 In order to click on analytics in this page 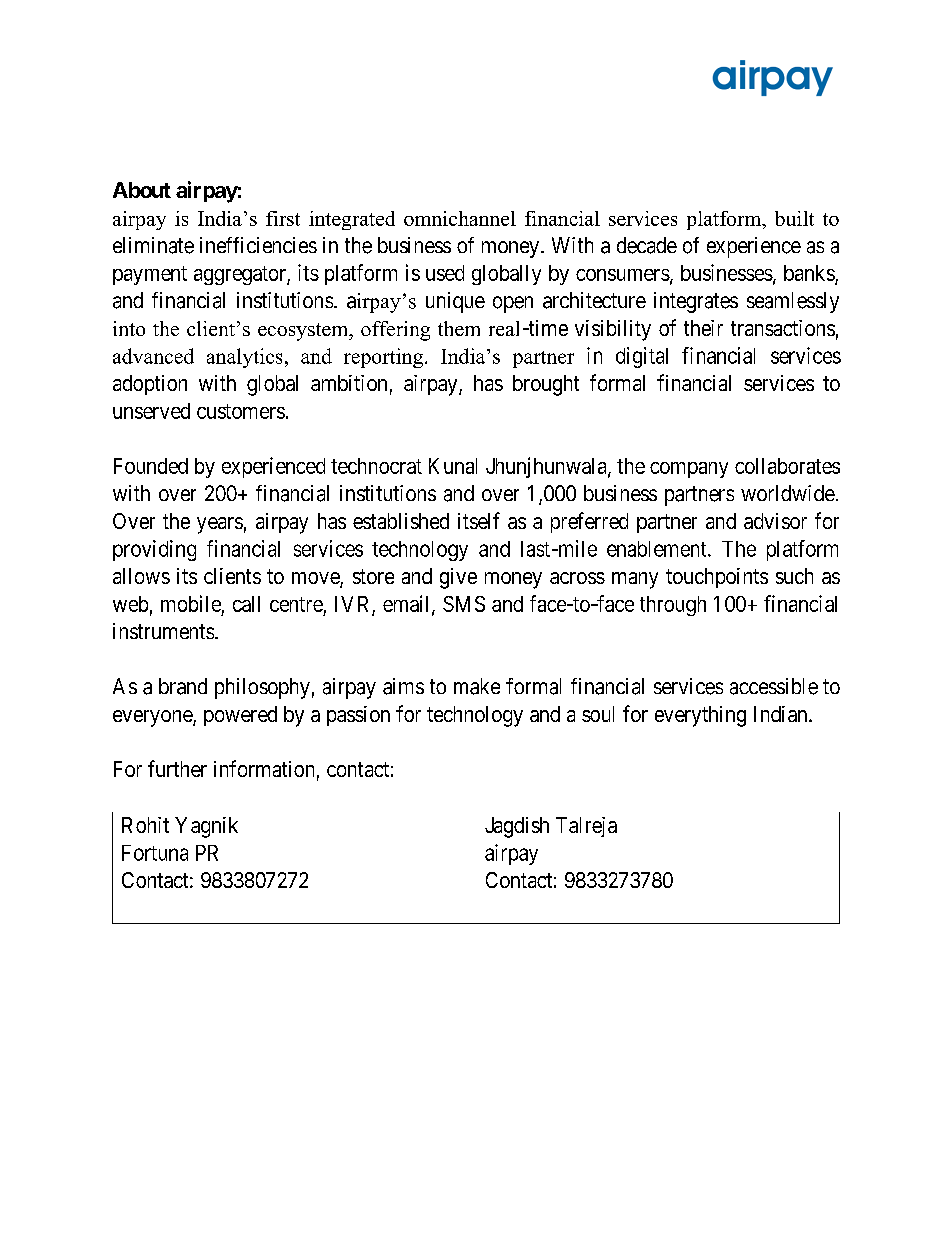, I will do `click(244, 358)`.
